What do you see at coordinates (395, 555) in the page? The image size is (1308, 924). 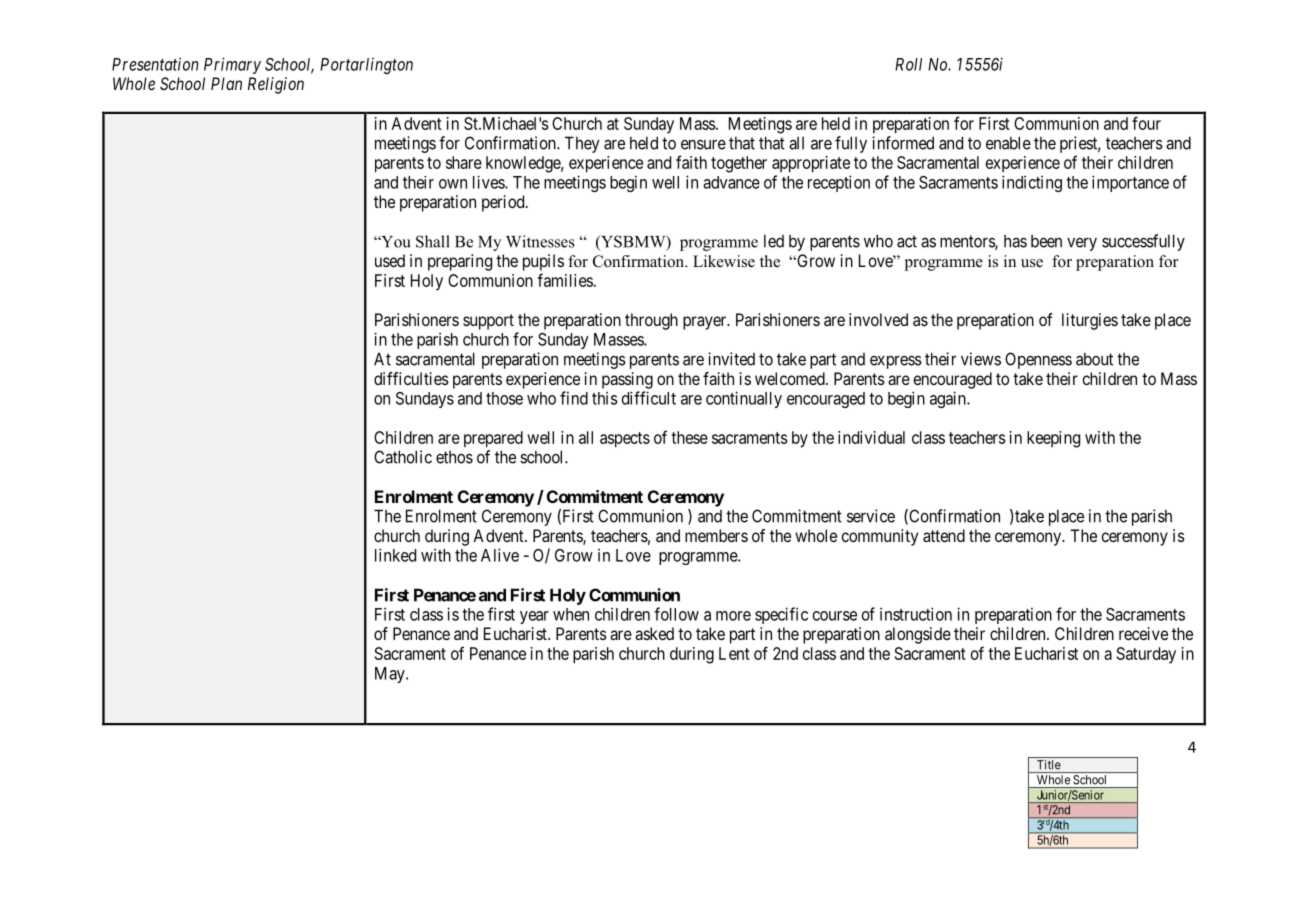 I see `linked` at bounding box center [395, 555].
